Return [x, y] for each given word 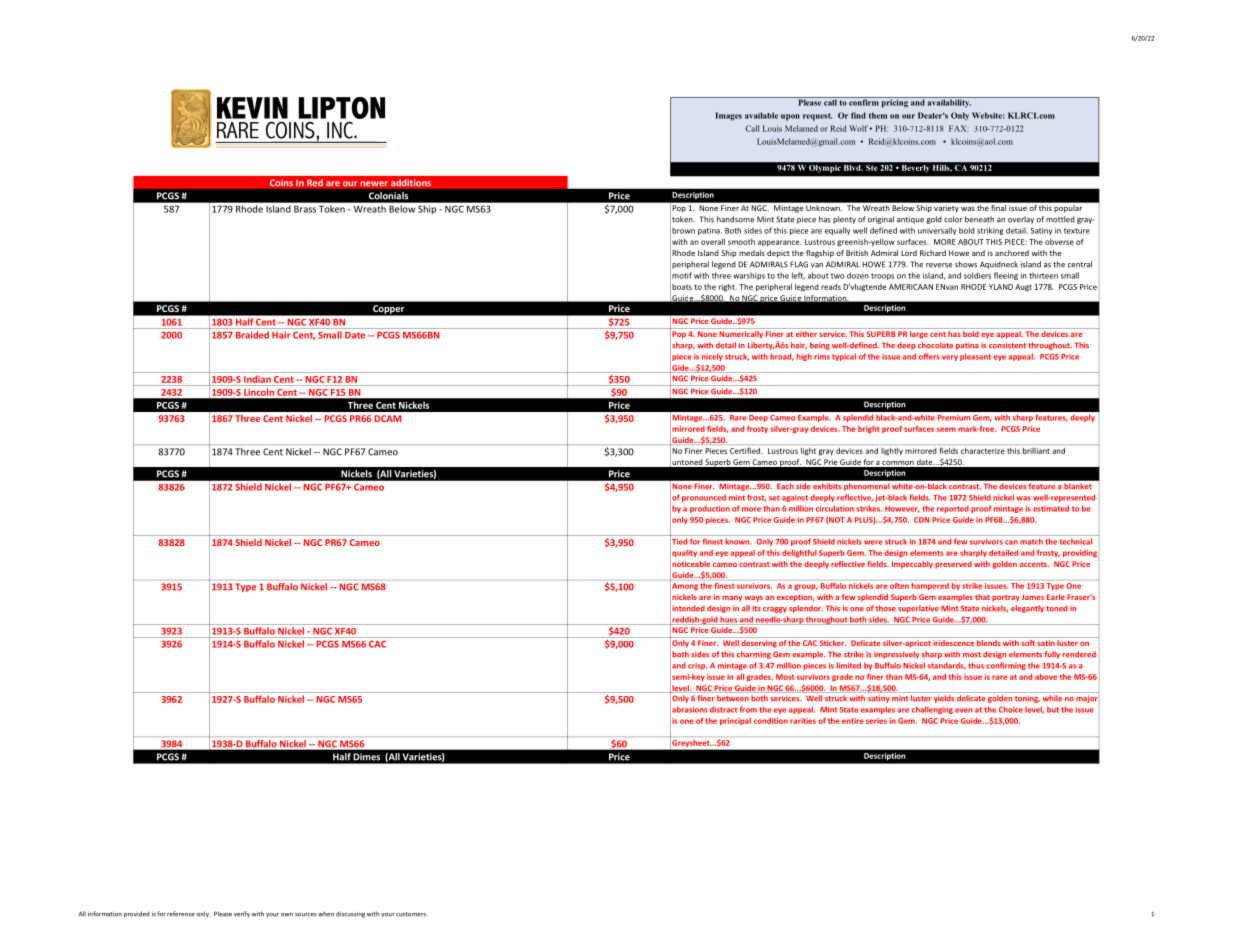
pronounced [704, 498]
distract [723, 709]
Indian [257, 379]
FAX [959, 128]
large [918, 333]
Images [729, 116]
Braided [252, 335]
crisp [697, 666]
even [963, 710]
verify [242, 914]
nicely [712, 357]
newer [374, 184]
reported [953, 509]
